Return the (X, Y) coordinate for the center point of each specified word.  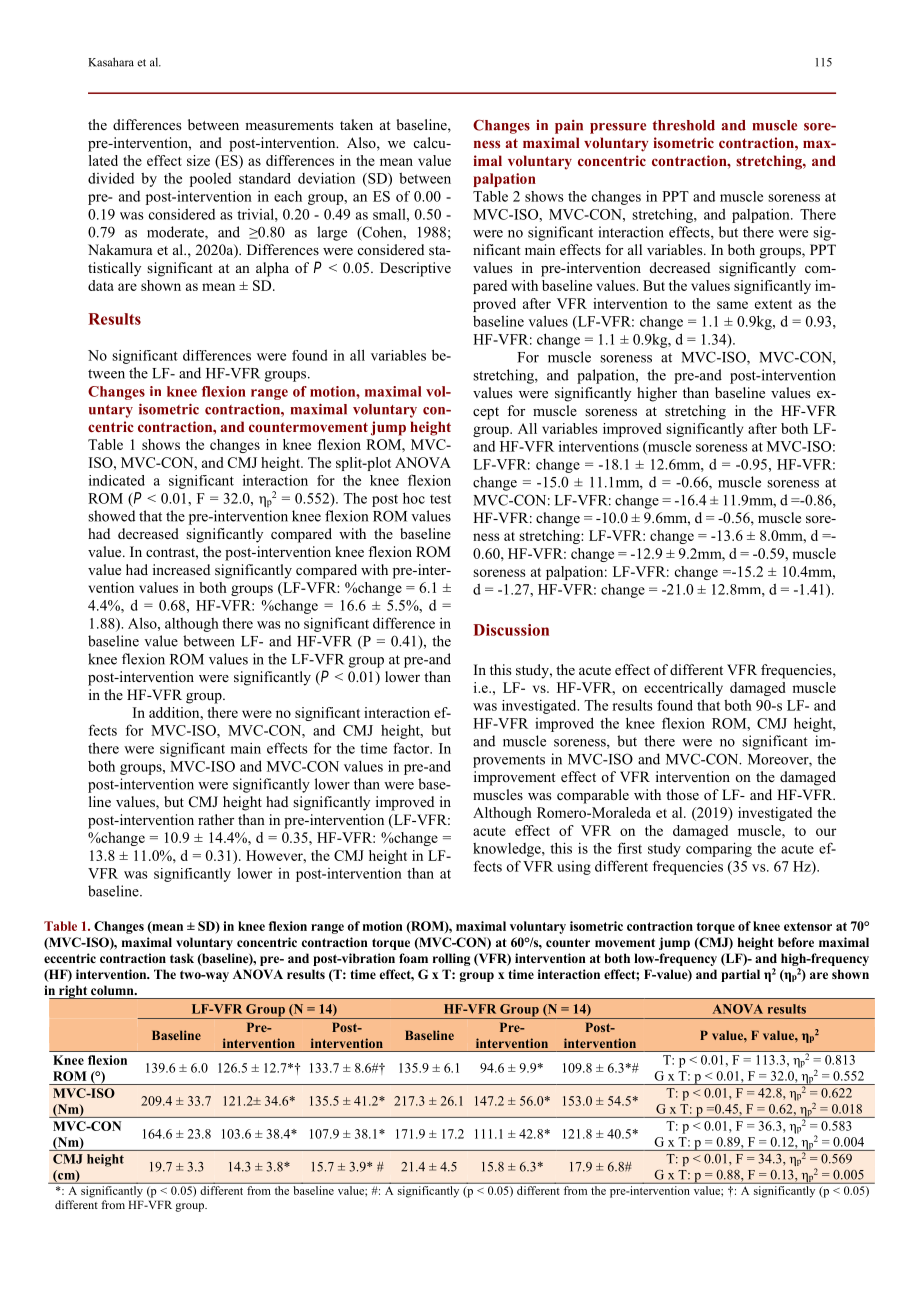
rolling (451, 959)
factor (412, 748)
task (182, 958)
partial (740, 975)
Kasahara (111, 62)
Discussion (511, 630)
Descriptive (415, 269)
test (440, 499)
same (732, 305)
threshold (684, 125)
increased (181, 569)
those (682, 794)
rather (216, 819)
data (101, 285)
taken (356, 124)
